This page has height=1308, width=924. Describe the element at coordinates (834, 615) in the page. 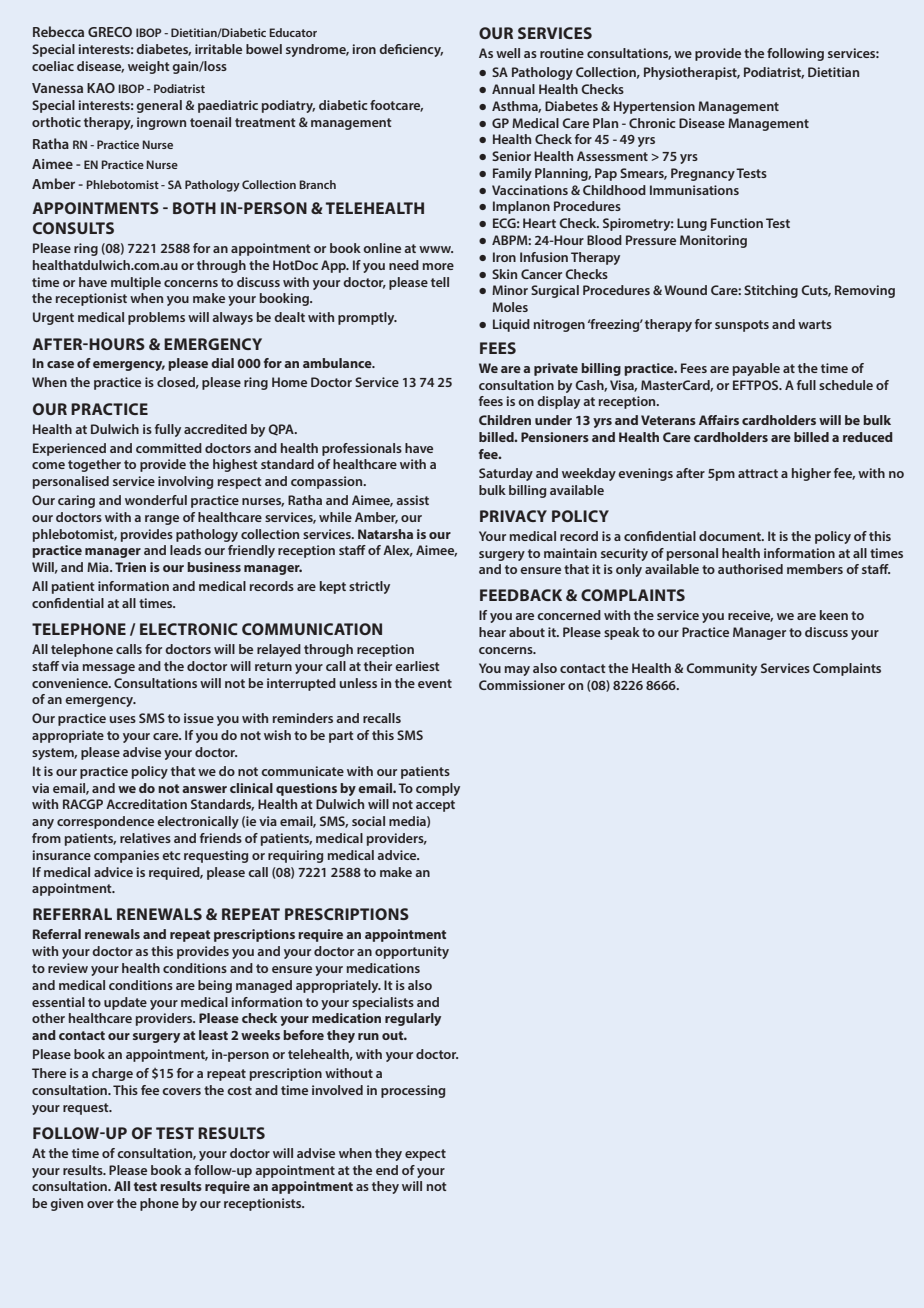

I see `keen` at that location.
